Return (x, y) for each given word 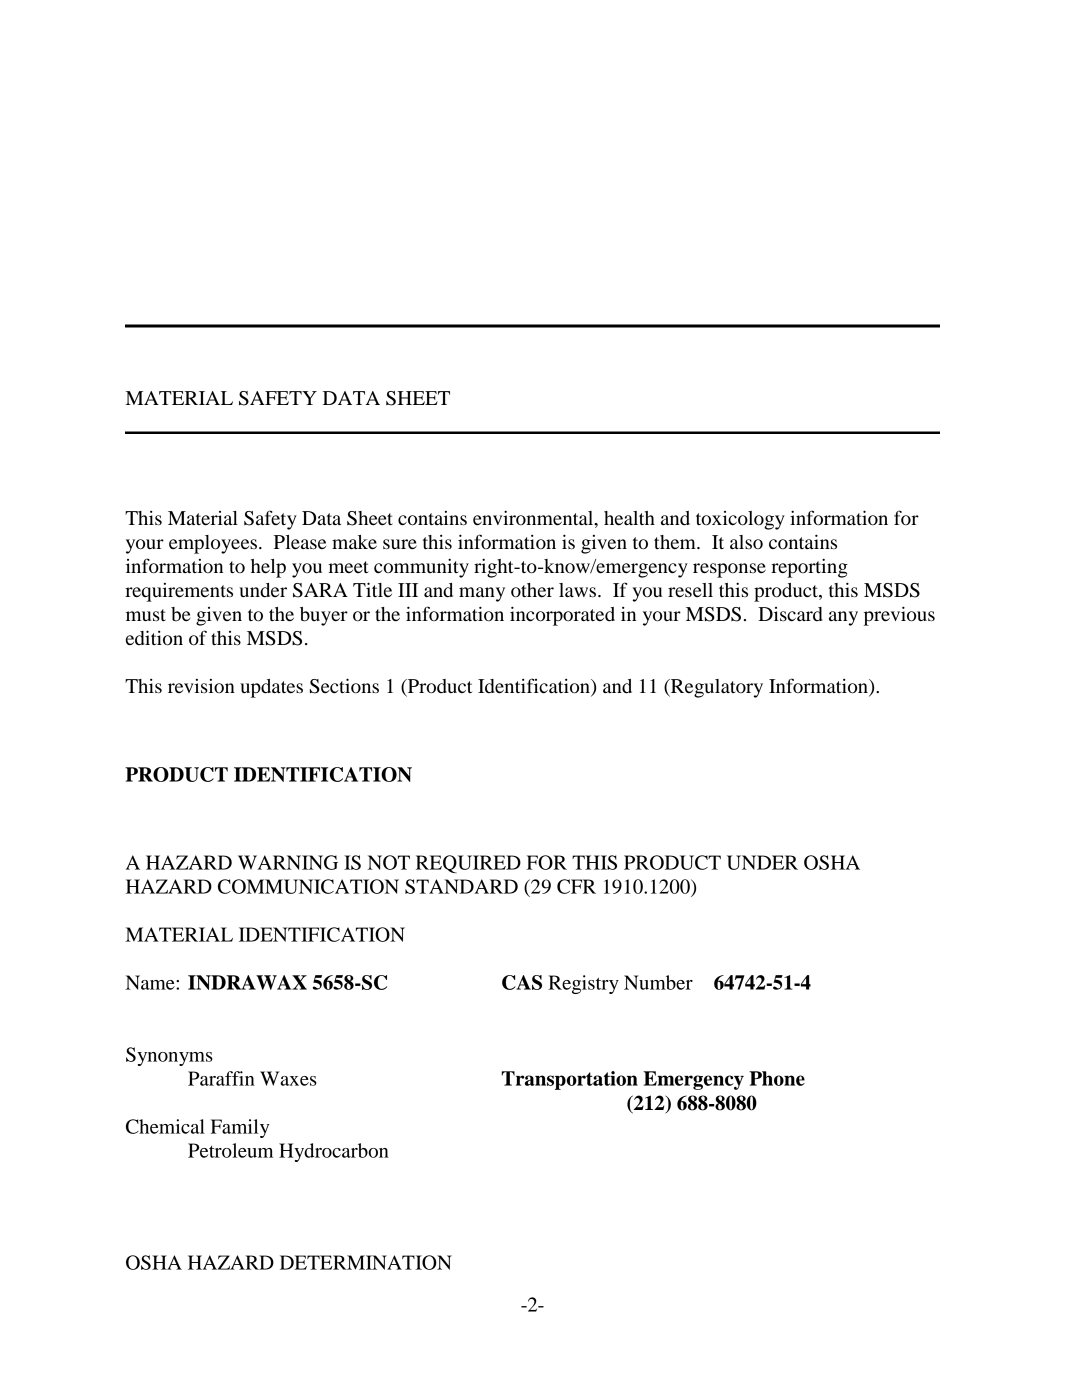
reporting (809, 568)
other (532, 590)
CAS (522, 982)
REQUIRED (468, 864)
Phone (777, 1078)
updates (271, 688)
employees (213, 544)
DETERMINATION (366, 1262)
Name (151, 982)
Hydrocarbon (334, 1152)
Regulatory (716, 688)
